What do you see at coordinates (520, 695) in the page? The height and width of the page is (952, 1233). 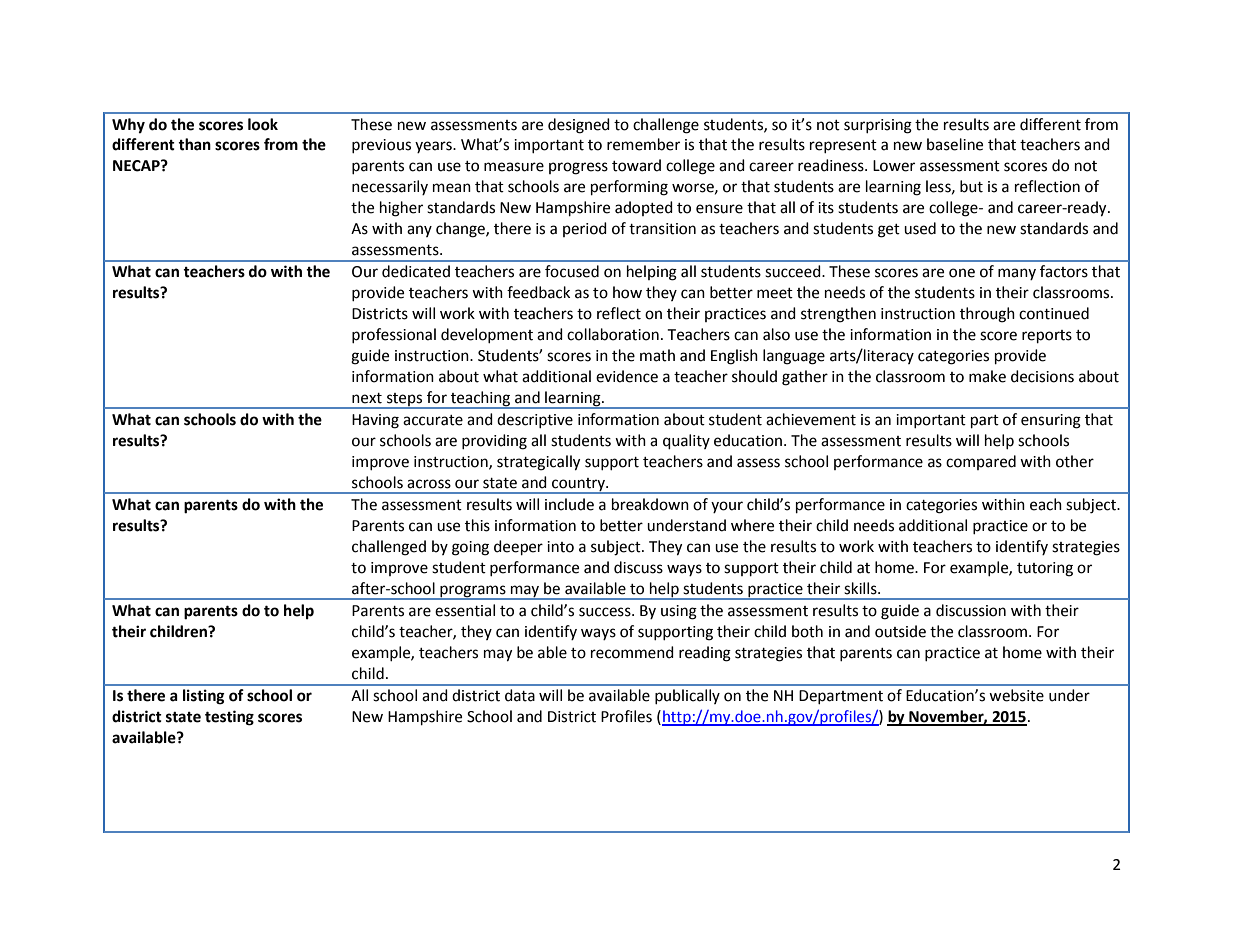 I see `data` at bounding box center [520, 695].
